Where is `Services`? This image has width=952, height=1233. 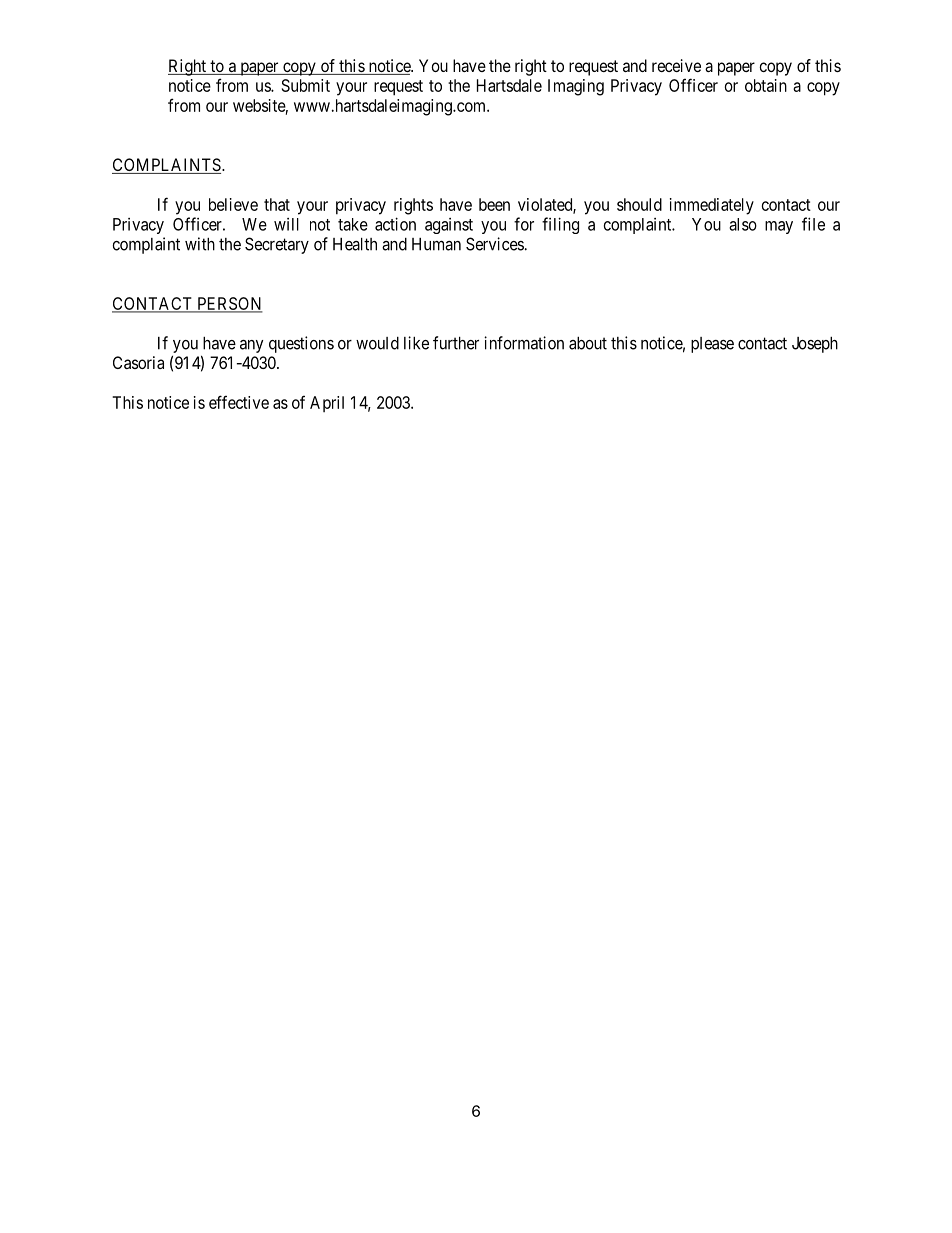
Services is located at coordinates (495, 244).
